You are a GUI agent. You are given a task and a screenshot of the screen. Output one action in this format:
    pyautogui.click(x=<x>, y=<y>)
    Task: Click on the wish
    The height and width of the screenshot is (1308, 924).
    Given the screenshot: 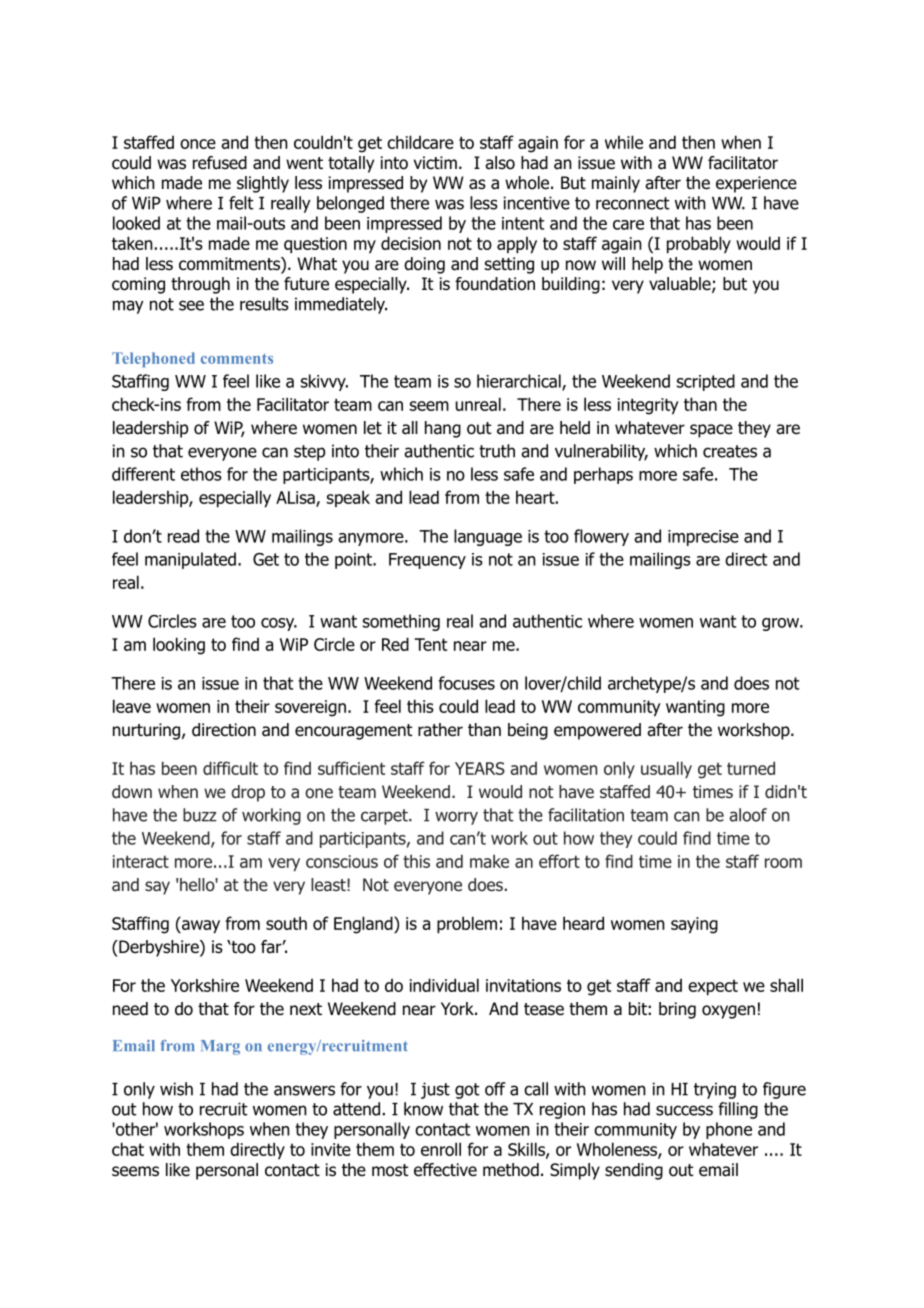 What is the action you would take?
    pyautogui.click(x=176, y=1089)
